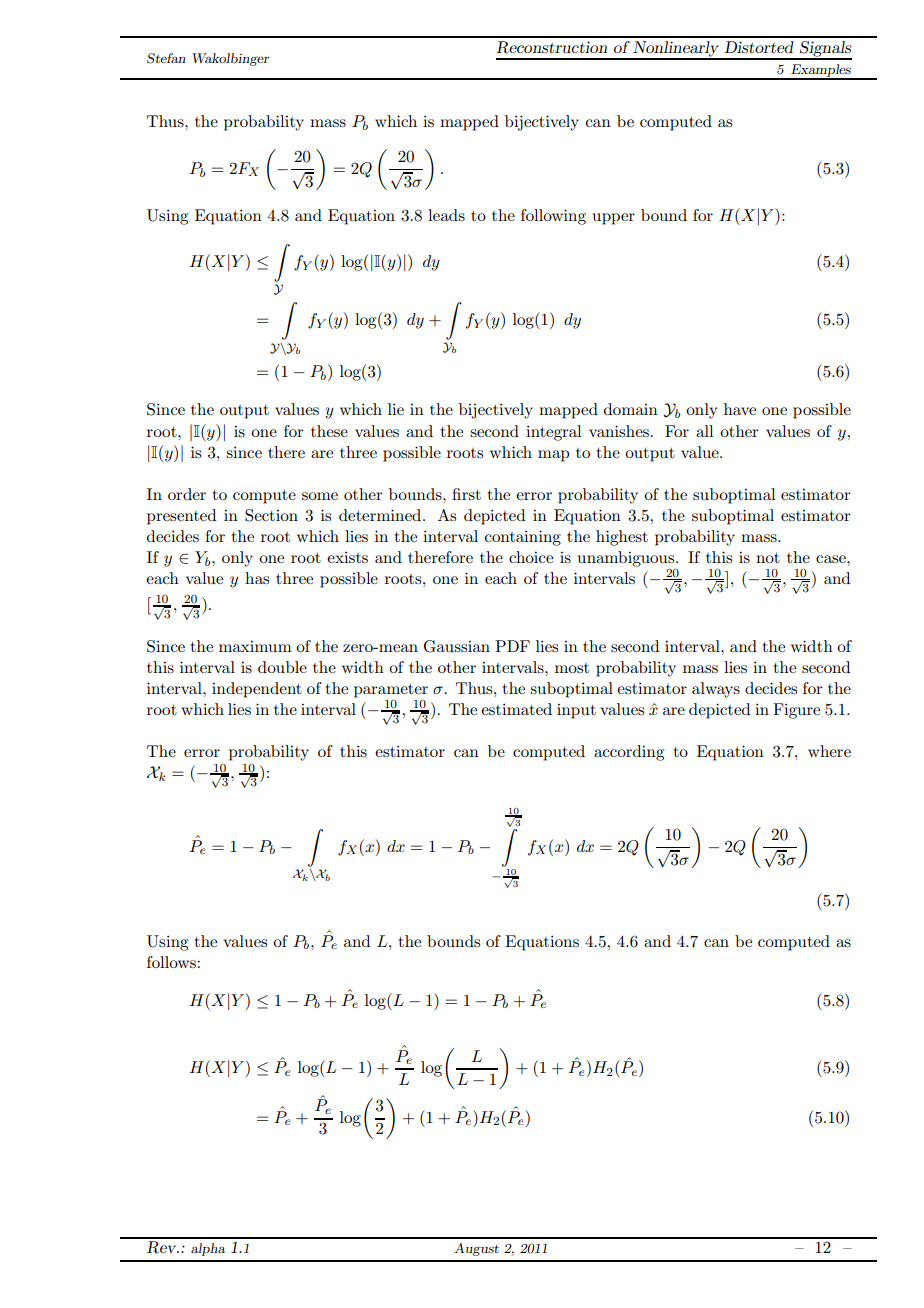 This image has width=924, height=1308. Describe the element at coordinates (759, 47) in the image. I see `Distorted` at that location.
